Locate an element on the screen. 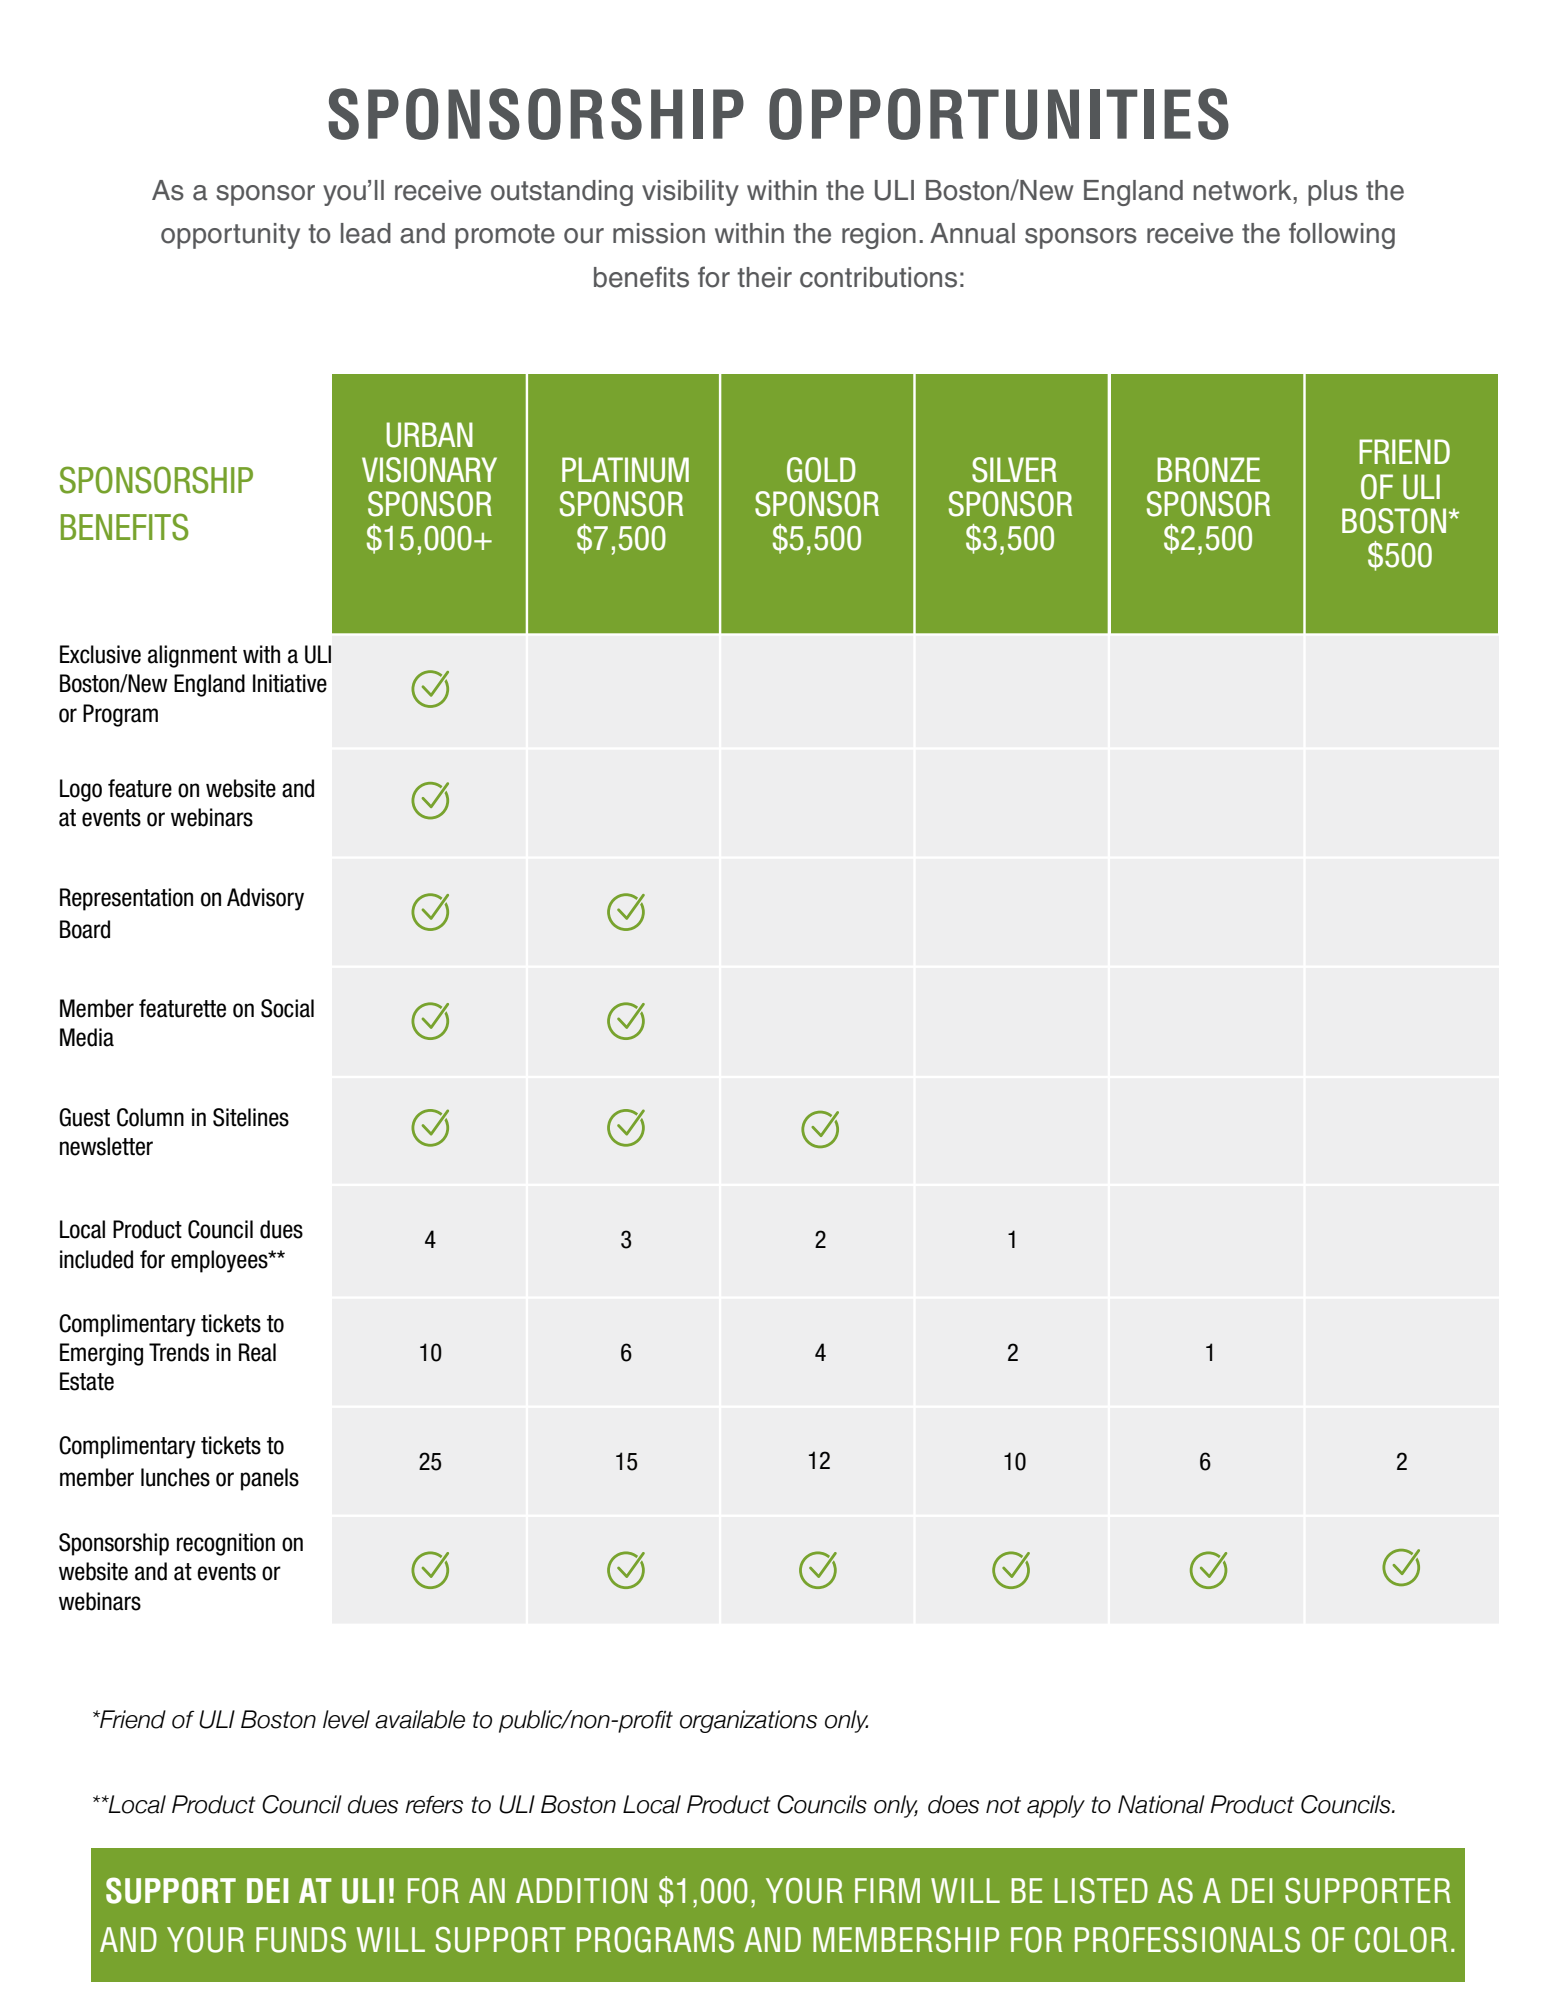 This screenshot has height=2016, width=1557. Real is located at coordinates (257, 1352).
